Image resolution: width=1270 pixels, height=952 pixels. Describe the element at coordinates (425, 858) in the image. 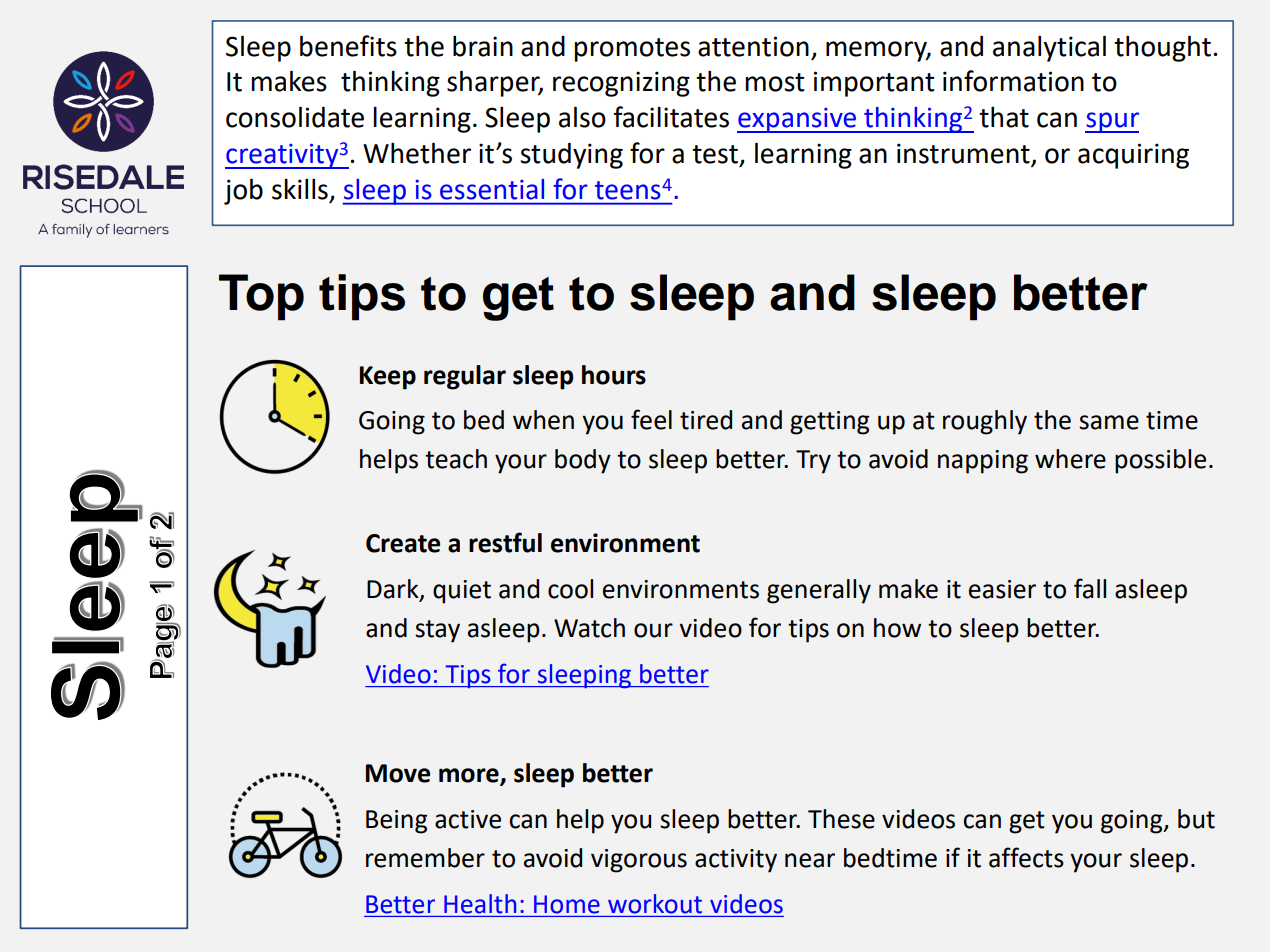

I see `remember` at that location.
